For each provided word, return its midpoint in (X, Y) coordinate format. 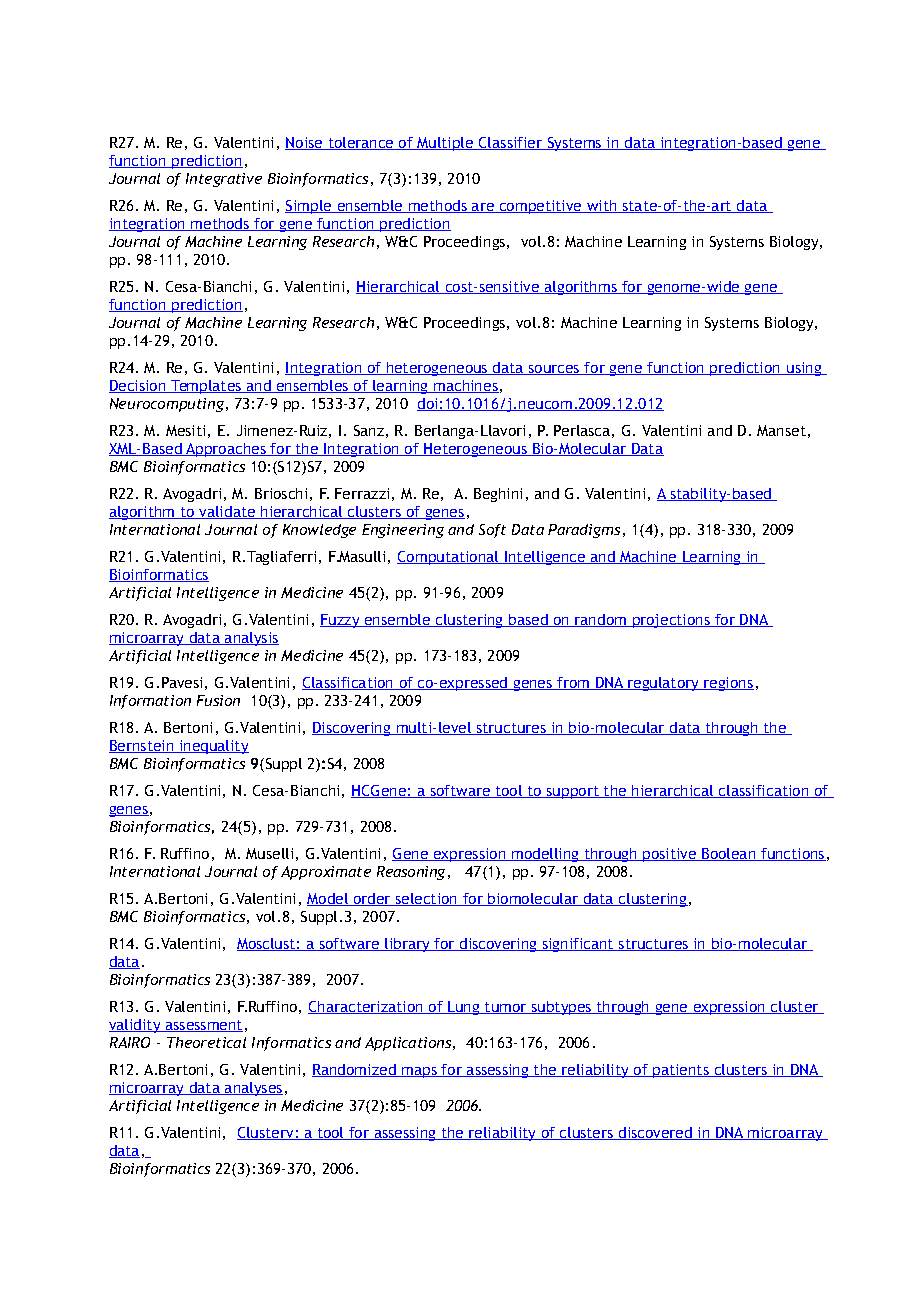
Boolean (729, 854)
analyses (253, 1089)
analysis (251, 639)
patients (681, 1071)
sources (554, 370)
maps (419, 1072)
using (804, 369)
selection (427, 899)
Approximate (326, 873)
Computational (449, 558)
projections (671, 621)
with (602, 206)
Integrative (224, 180)
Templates (206, 387)
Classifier (511, 143)
